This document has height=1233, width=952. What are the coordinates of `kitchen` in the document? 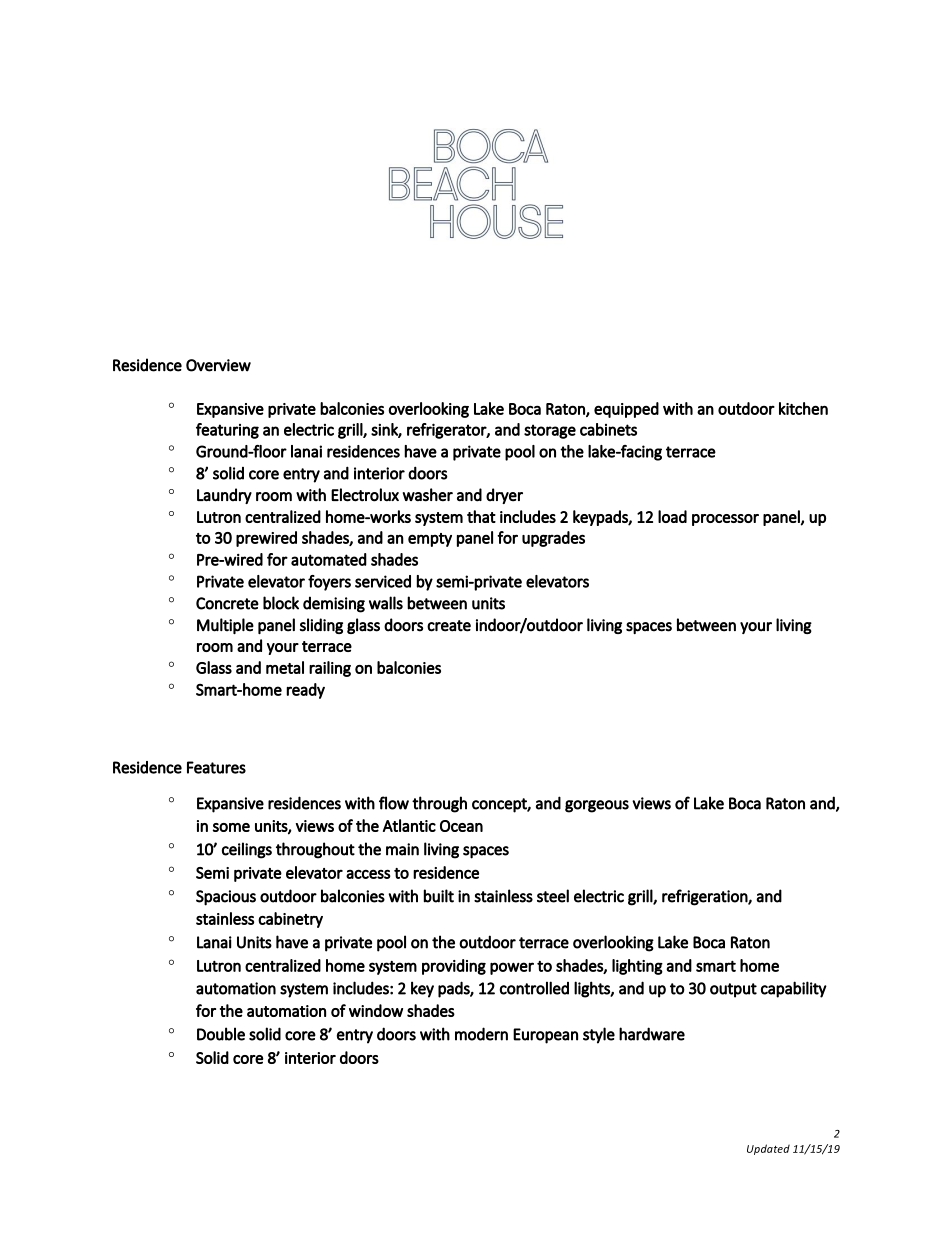 It's located at (803, 408).
